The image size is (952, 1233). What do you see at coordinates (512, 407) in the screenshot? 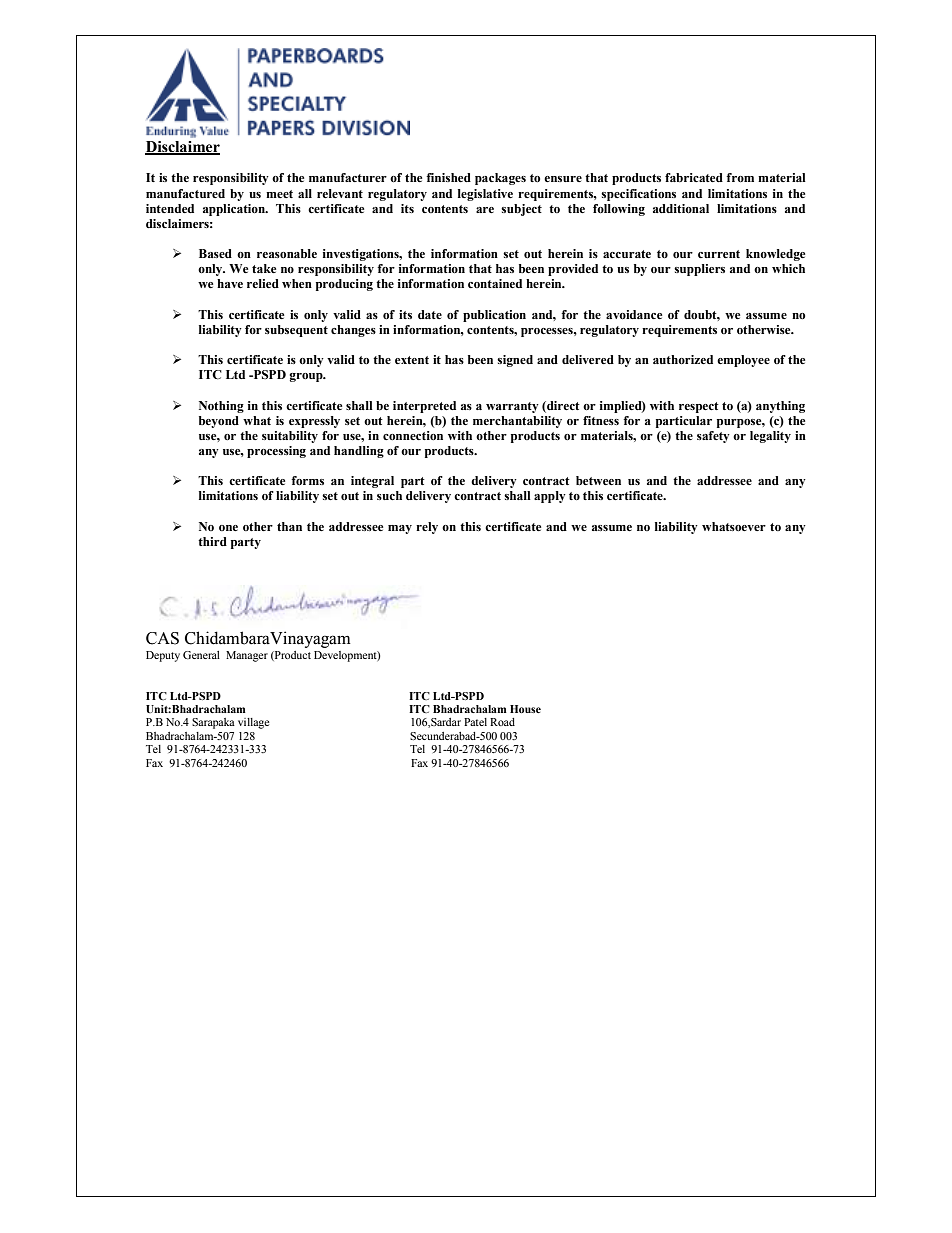
I see `warranty` at bounding box center [512, 407].
